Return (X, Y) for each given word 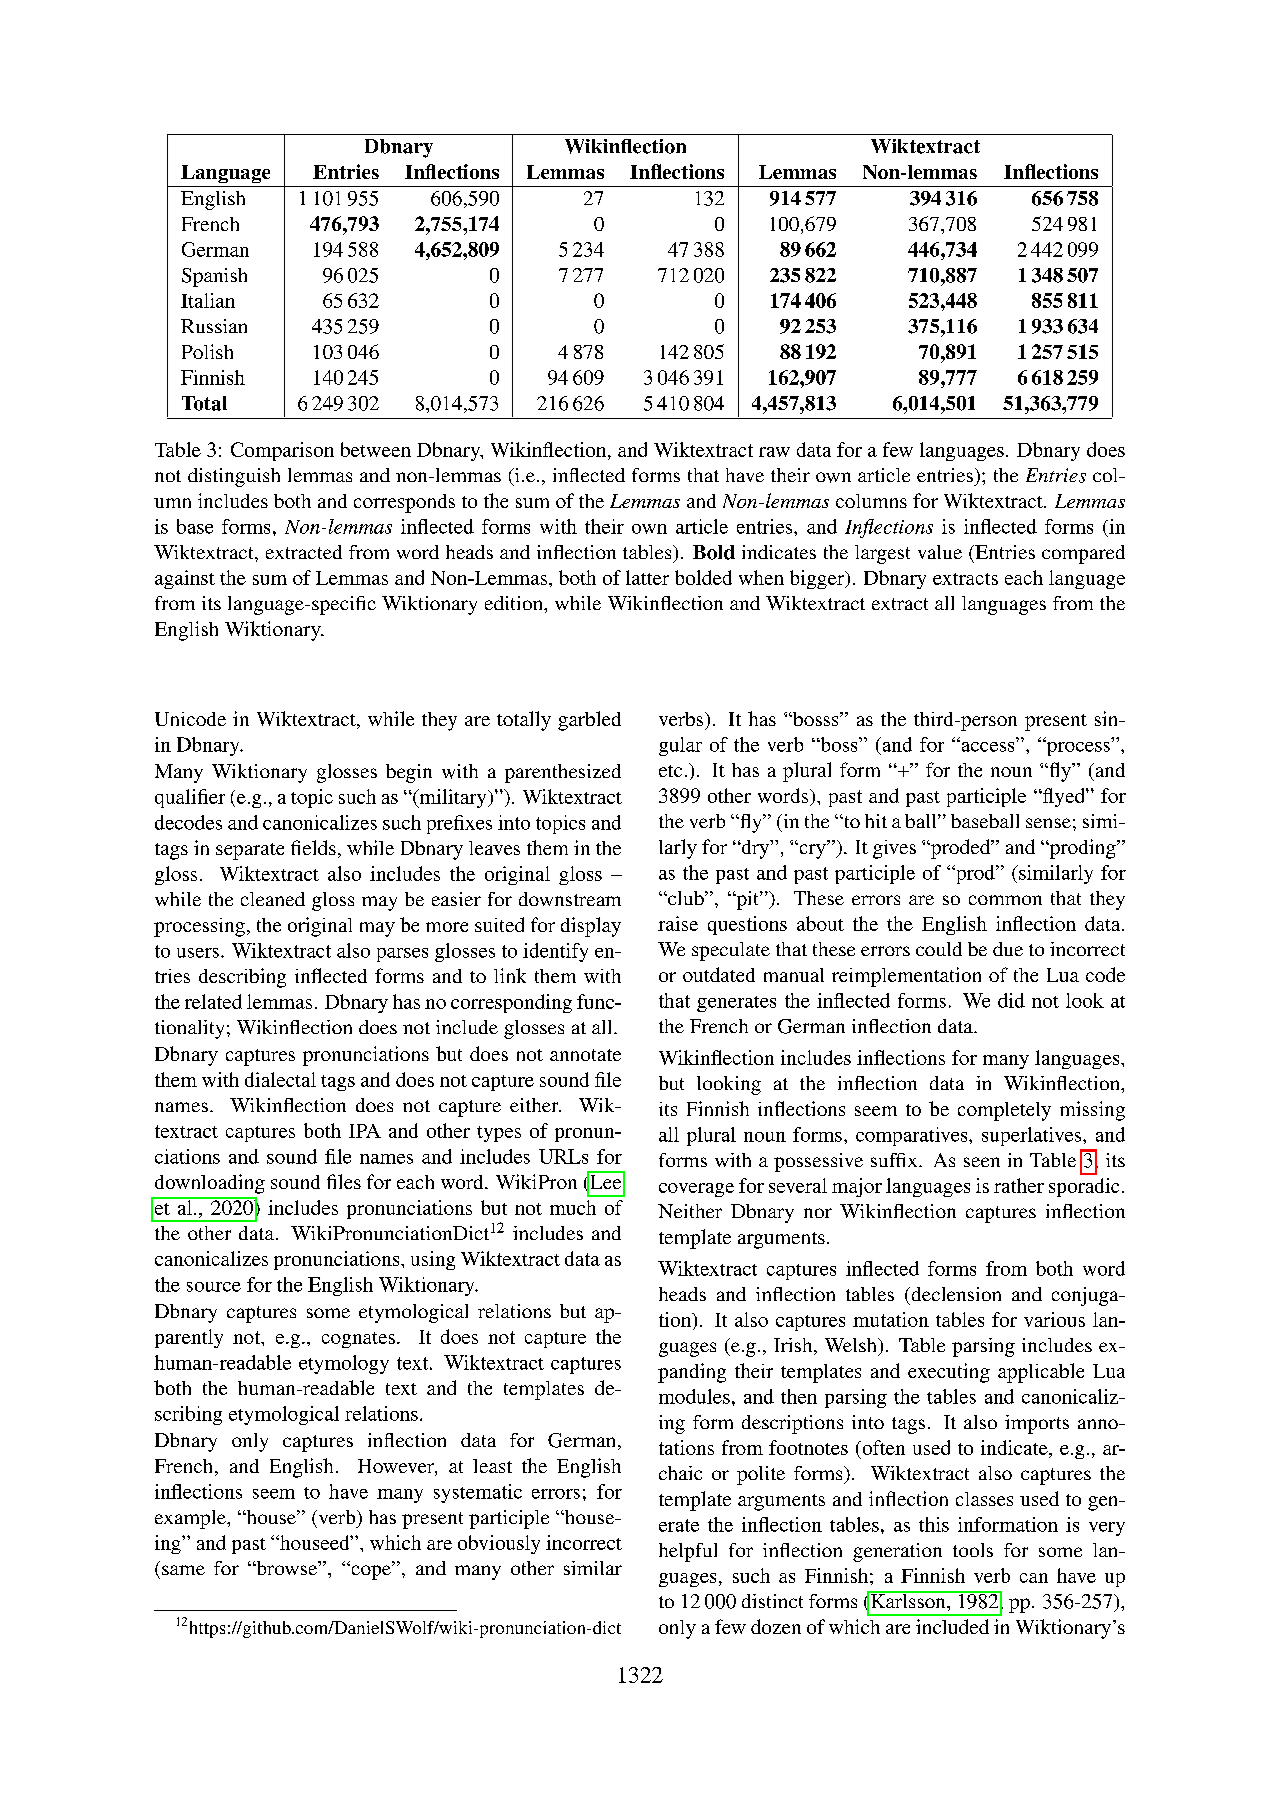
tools (973, 1550)
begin (409, 773)
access (986, 746)
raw (774, 452)
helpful (688, 1552)
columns (871, 501)
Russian (214, 326)
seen (982, 1162)
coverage (696, 1190)
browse (287, 1568)
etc (670, 771)
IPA (365, 1131)
